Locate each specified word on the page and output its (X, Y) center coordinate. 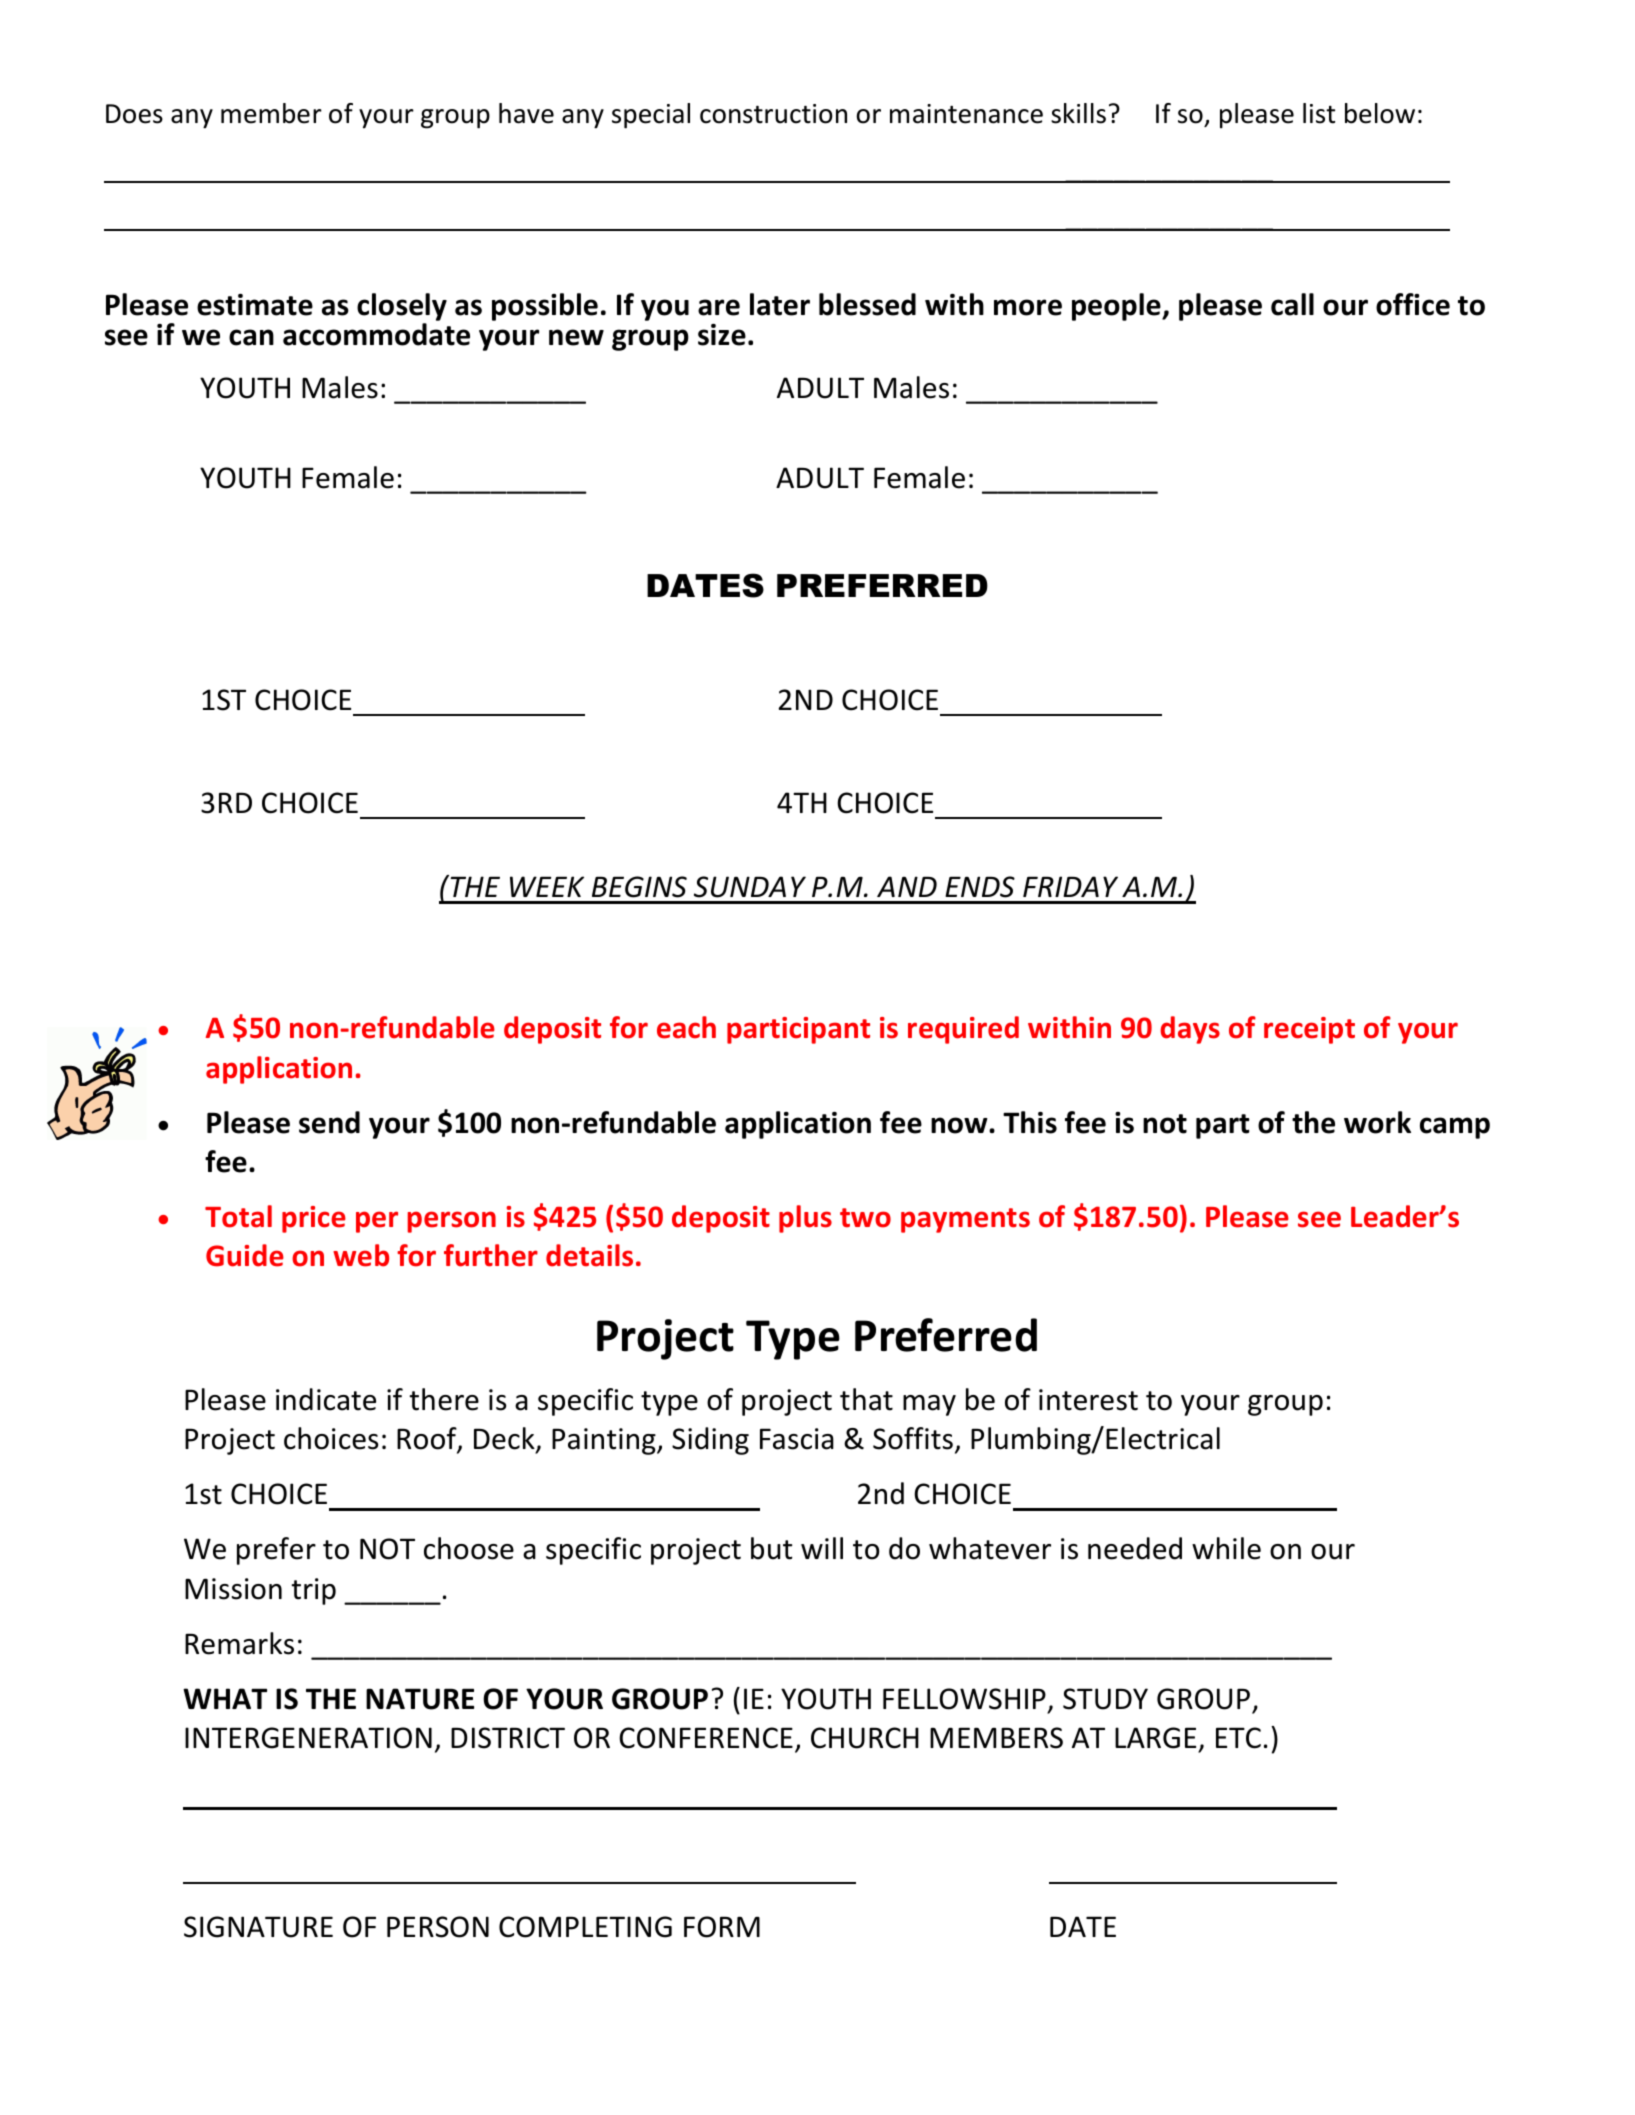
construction (773, 114)
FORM (722, 1927)
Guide (245, 1255)
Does (134, 114)
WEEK (547, 886)
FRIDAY (1070, 886)
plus (805, 1219)
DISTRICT (508, 1738)
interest (1088, 1400)
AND (907, 886)
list (1319, 113)
